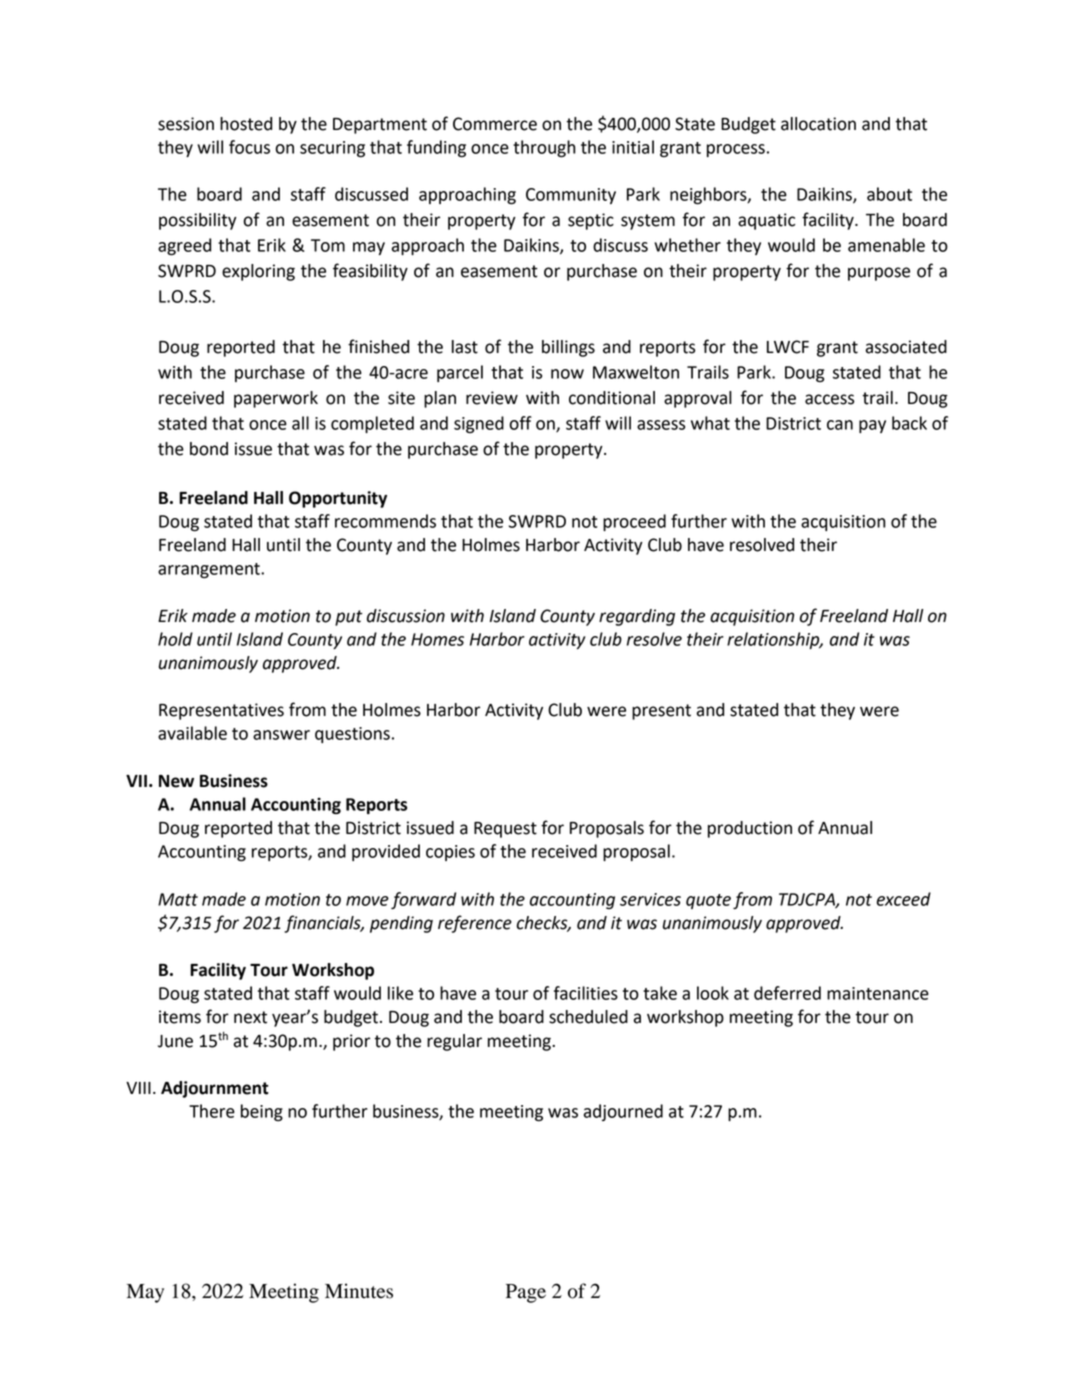 Image resolution: width=1074 pixels, height=1390 pixels. I want to click on through, so click(544, 149).
